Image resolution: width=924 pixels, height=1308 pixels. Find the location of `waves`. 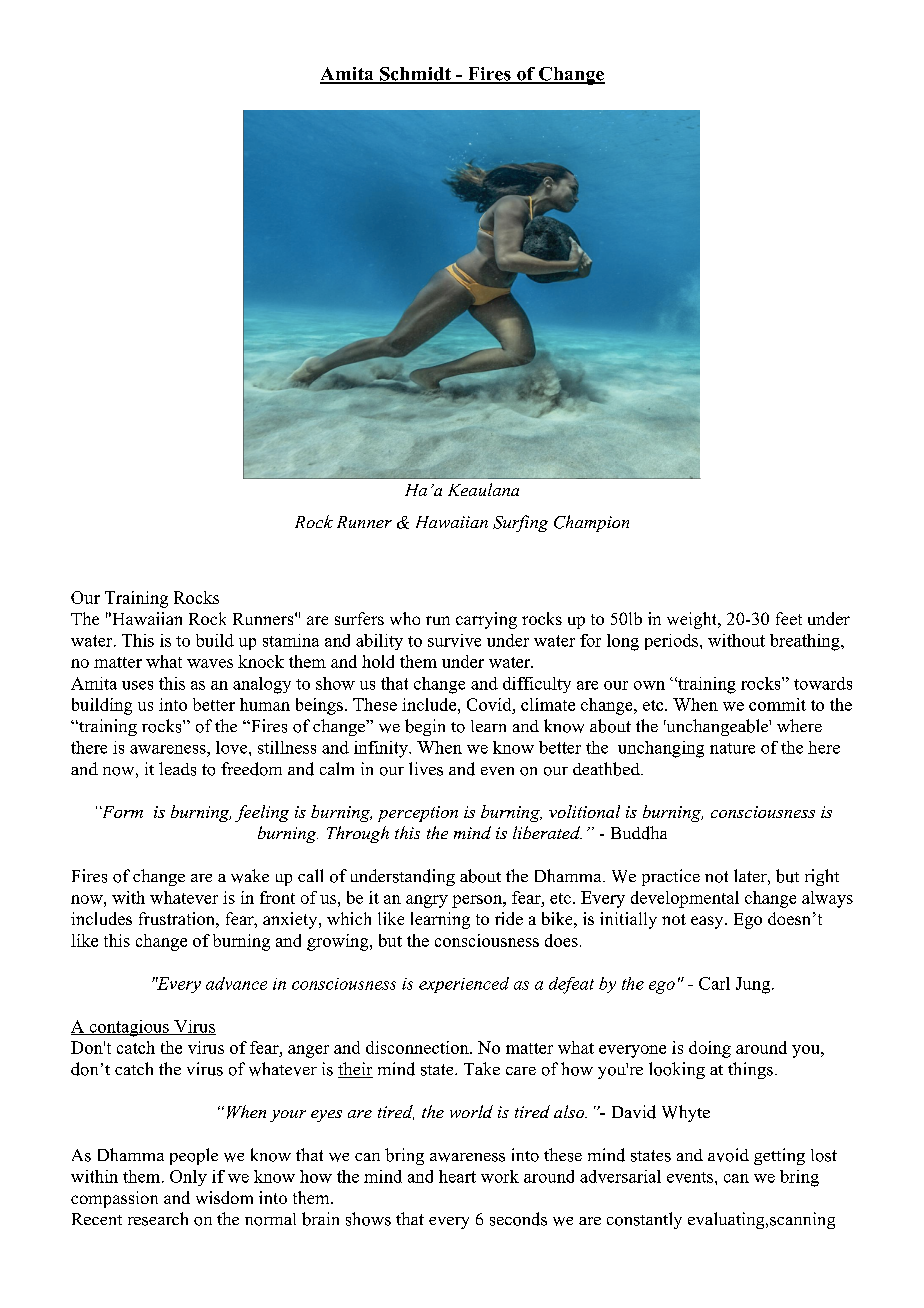

waves is located at coordinates (210, 663).
